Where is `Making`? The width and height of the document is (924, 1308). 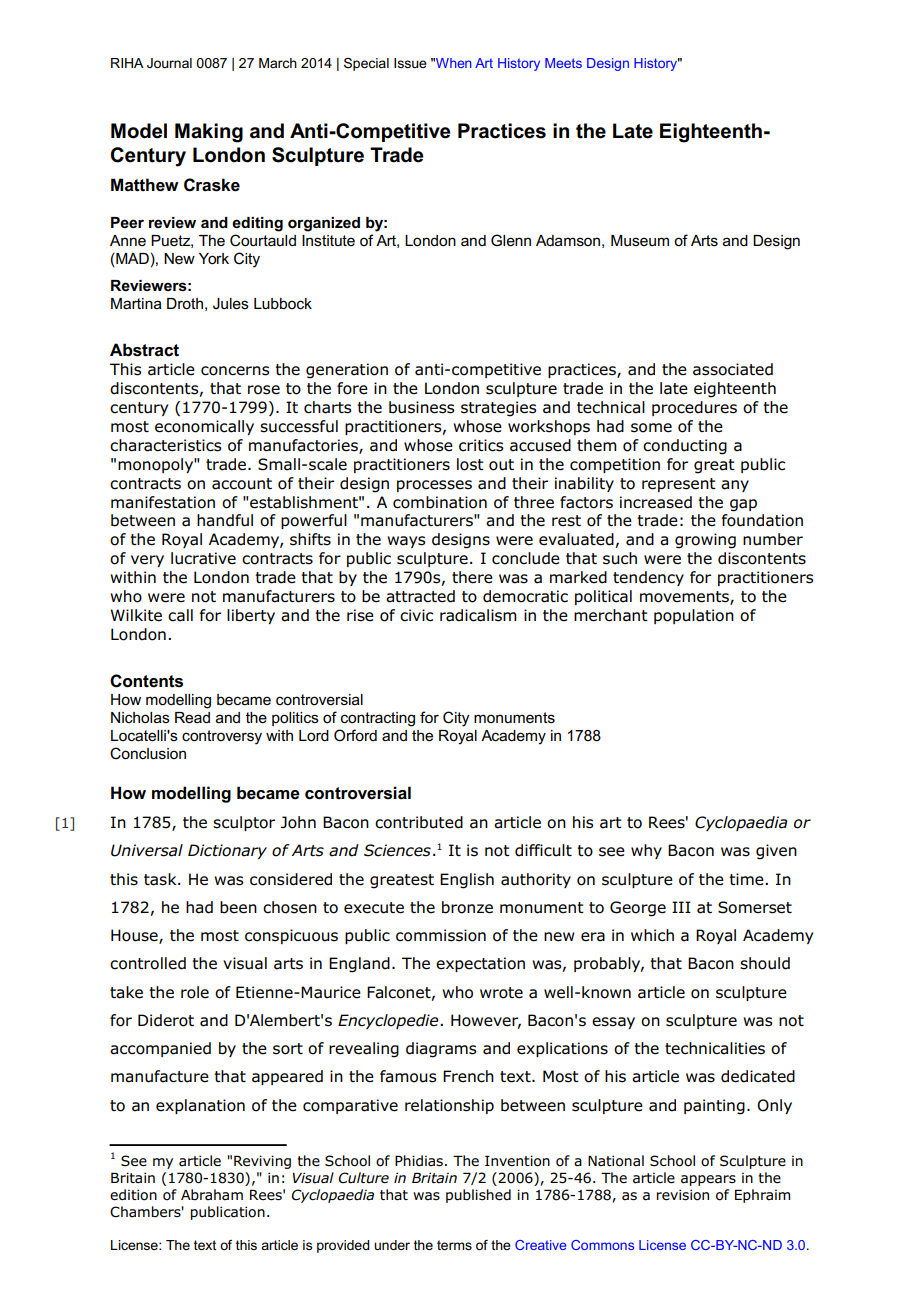 Making is located at coordinates (209, 133).
